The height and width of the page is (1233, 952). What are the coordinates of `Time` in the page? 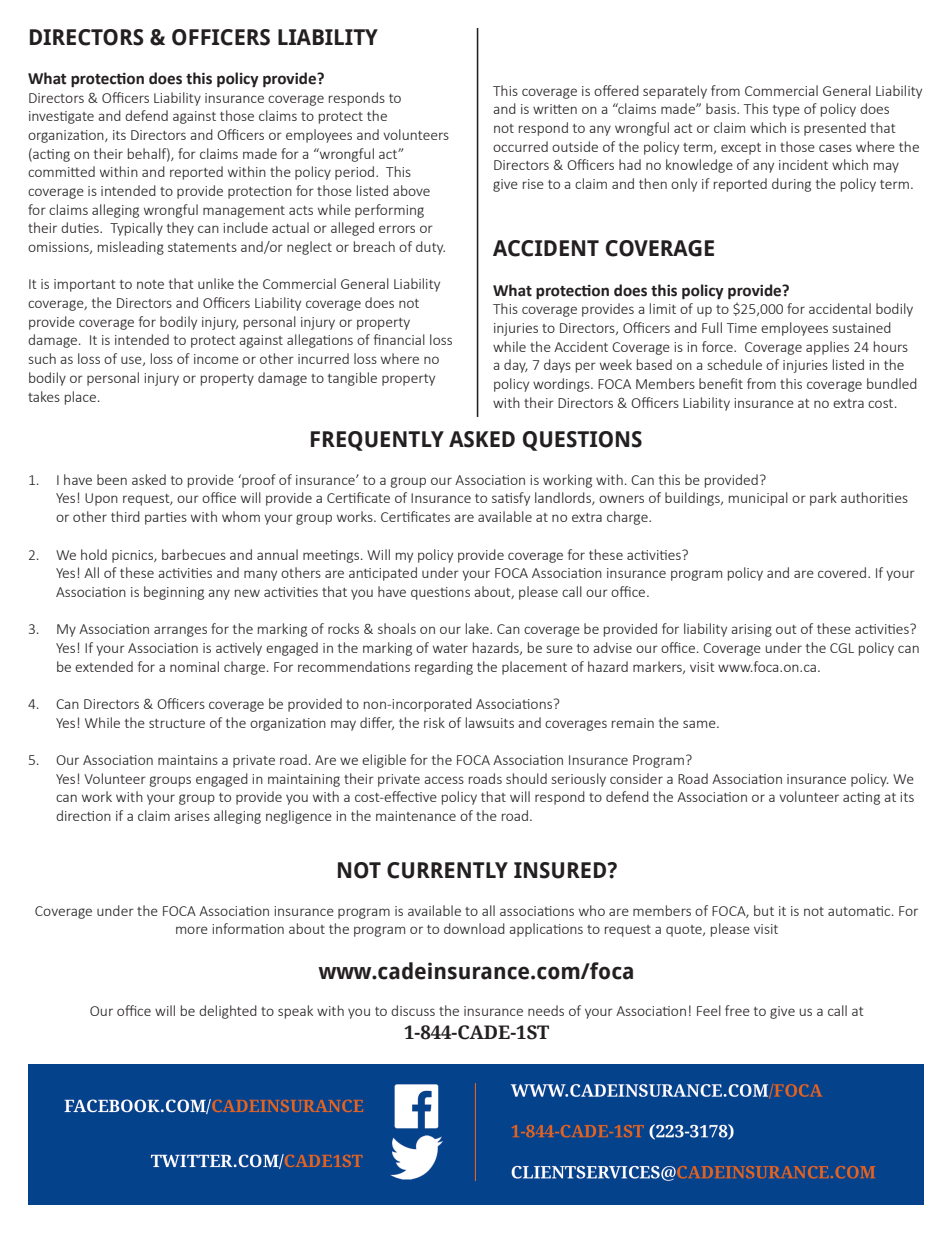 It's located at (742, 328).
